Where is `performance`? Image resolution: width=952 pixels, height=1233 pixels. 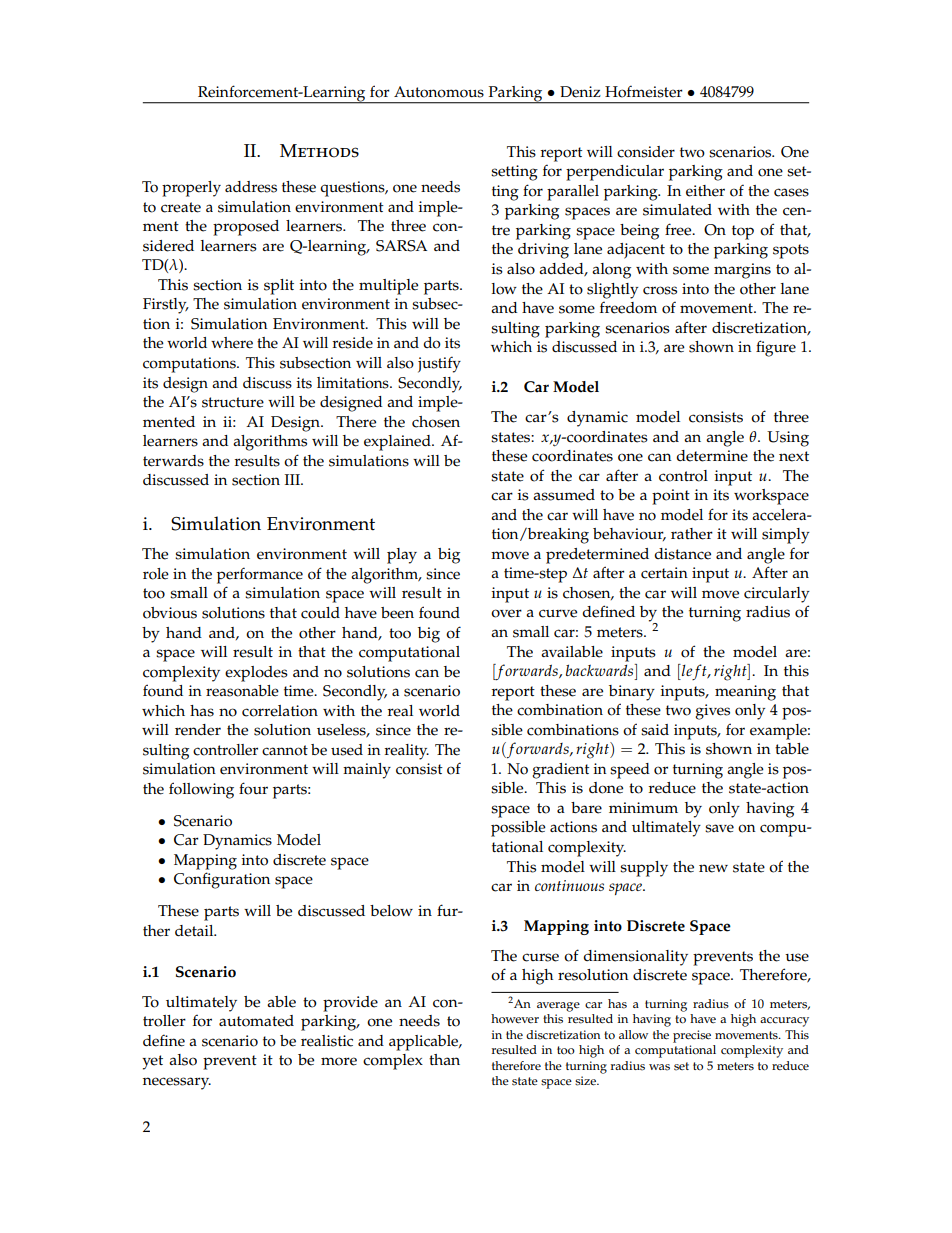 performance is located at coordinates (260, 575).
